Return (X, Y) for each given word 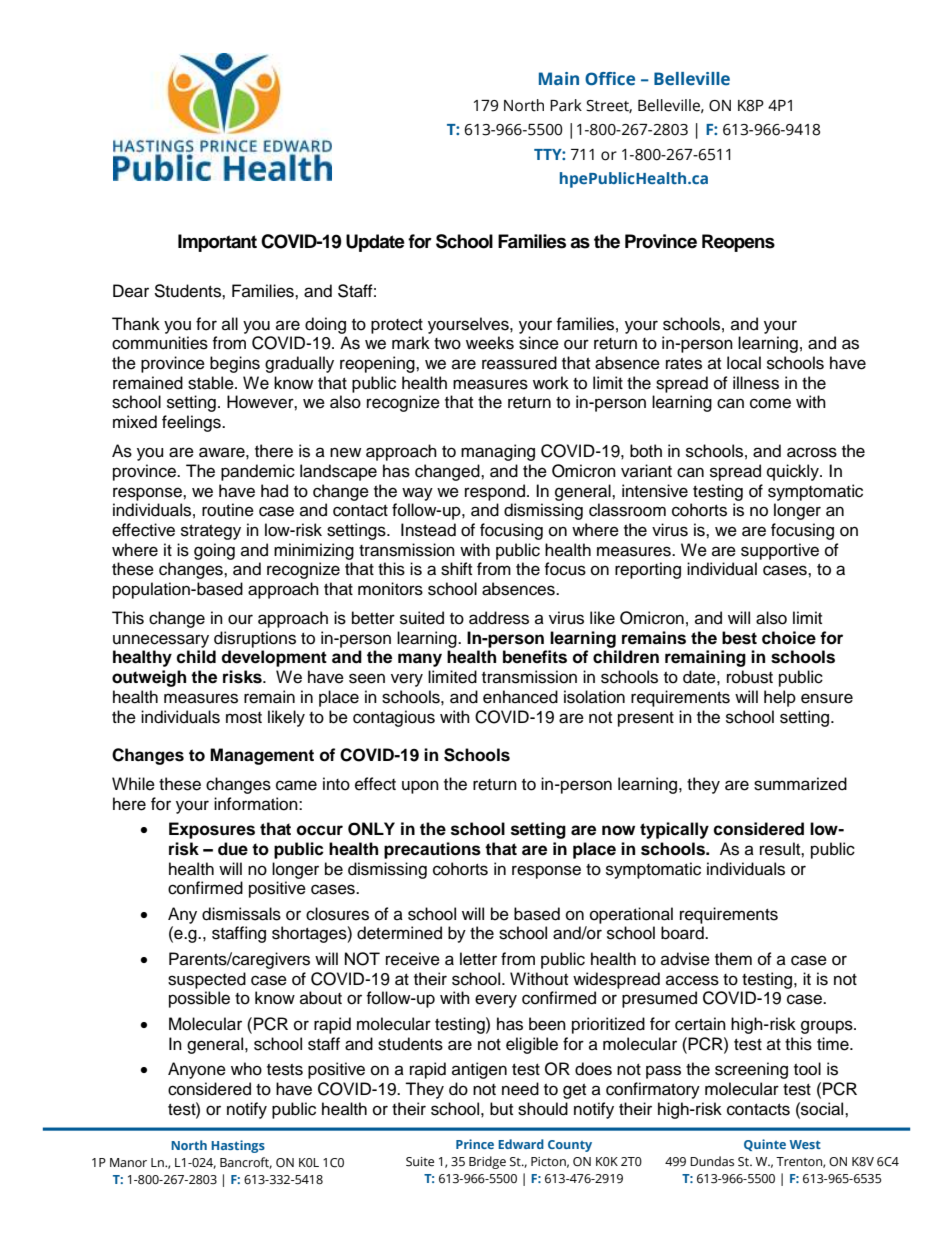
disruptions (255, 639)
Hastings (238, 1146)
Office (610, 79)
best (739, 638)
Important (217, 243)
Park (566, 105)
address (499, 618)
